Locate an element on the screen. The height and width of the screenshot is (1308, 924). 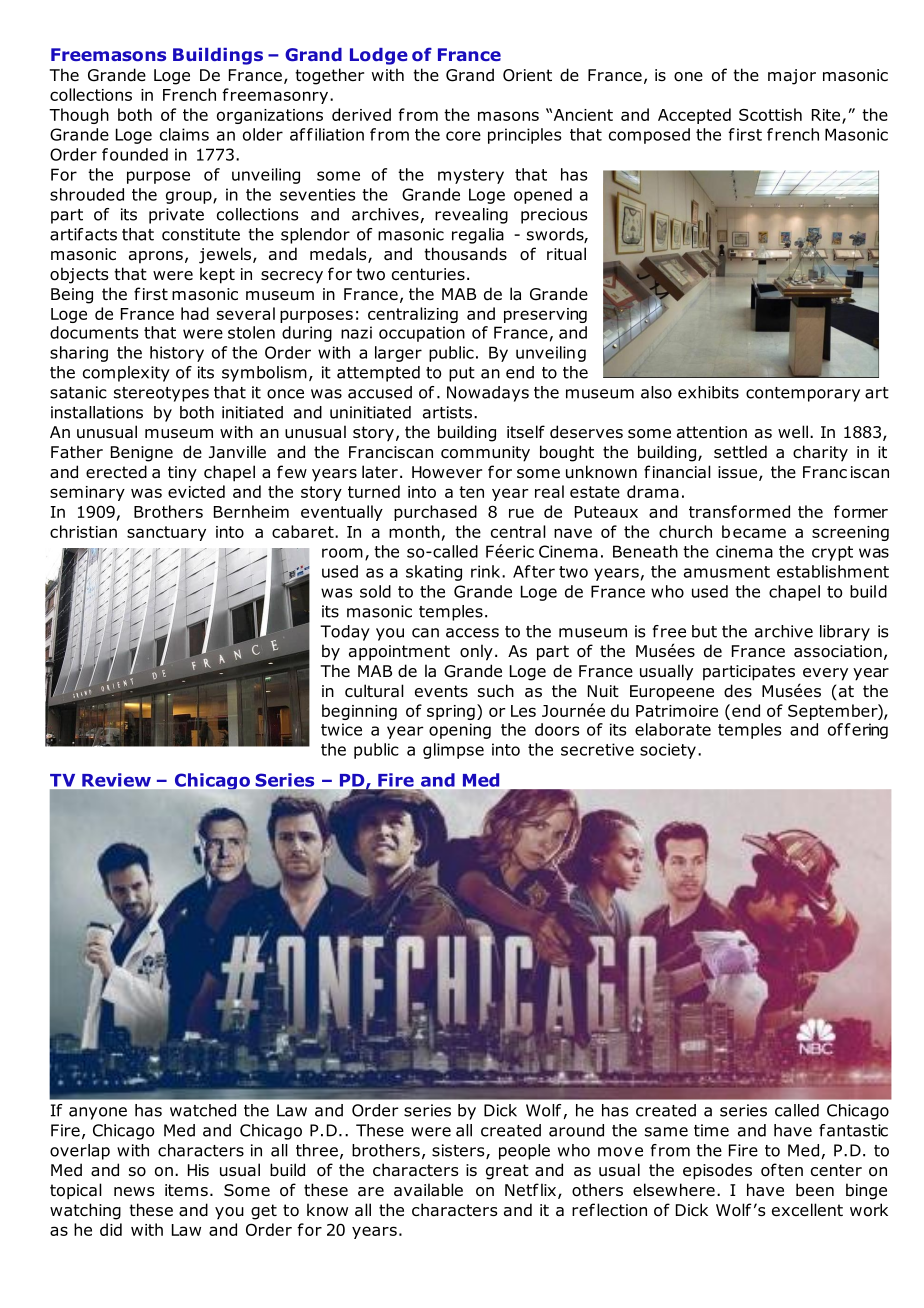
claims is located at coordinates (184, 134).
